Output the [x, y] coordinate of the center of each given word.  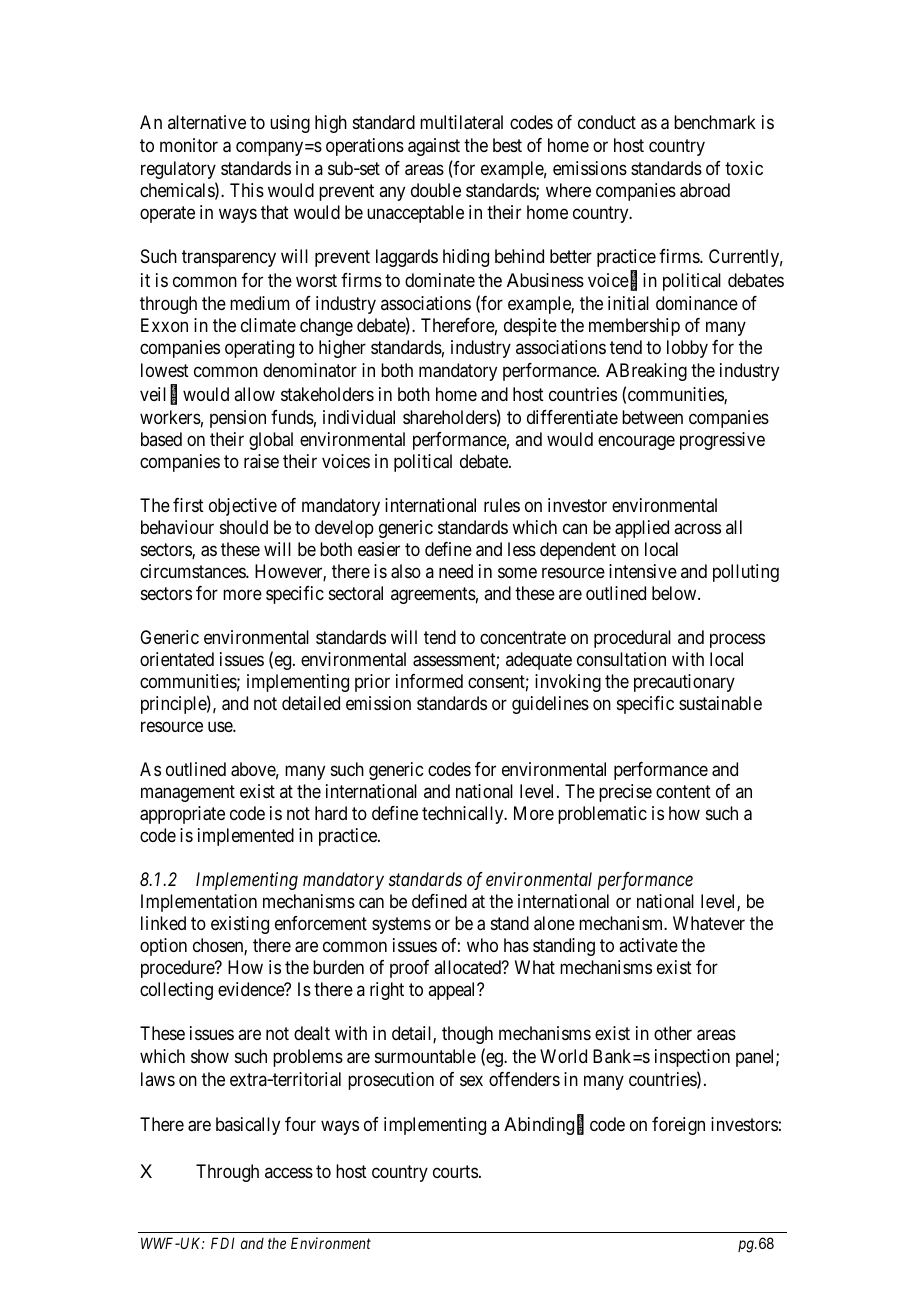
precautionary [684, 683]
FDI [222, 1243]
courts [455, 1171]
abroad [705, 190]
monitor [189, 145]
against [434, 147]
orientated [177, 659]
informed [429, 681]
